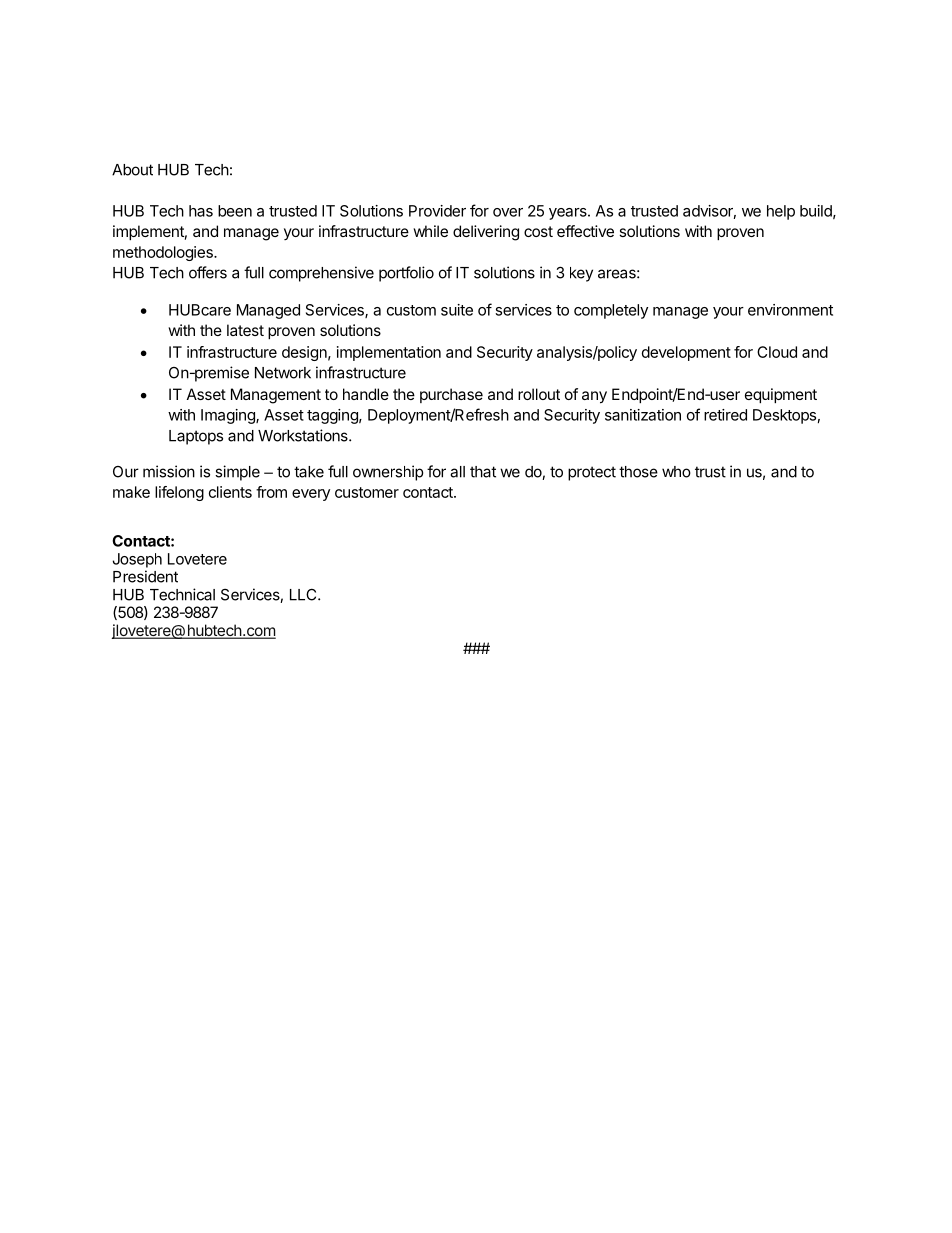 This page has width=952, height=1233. What do you see at coordinates (245, 330) in the page?
I see `latest` at bounding box center [245, 330].
